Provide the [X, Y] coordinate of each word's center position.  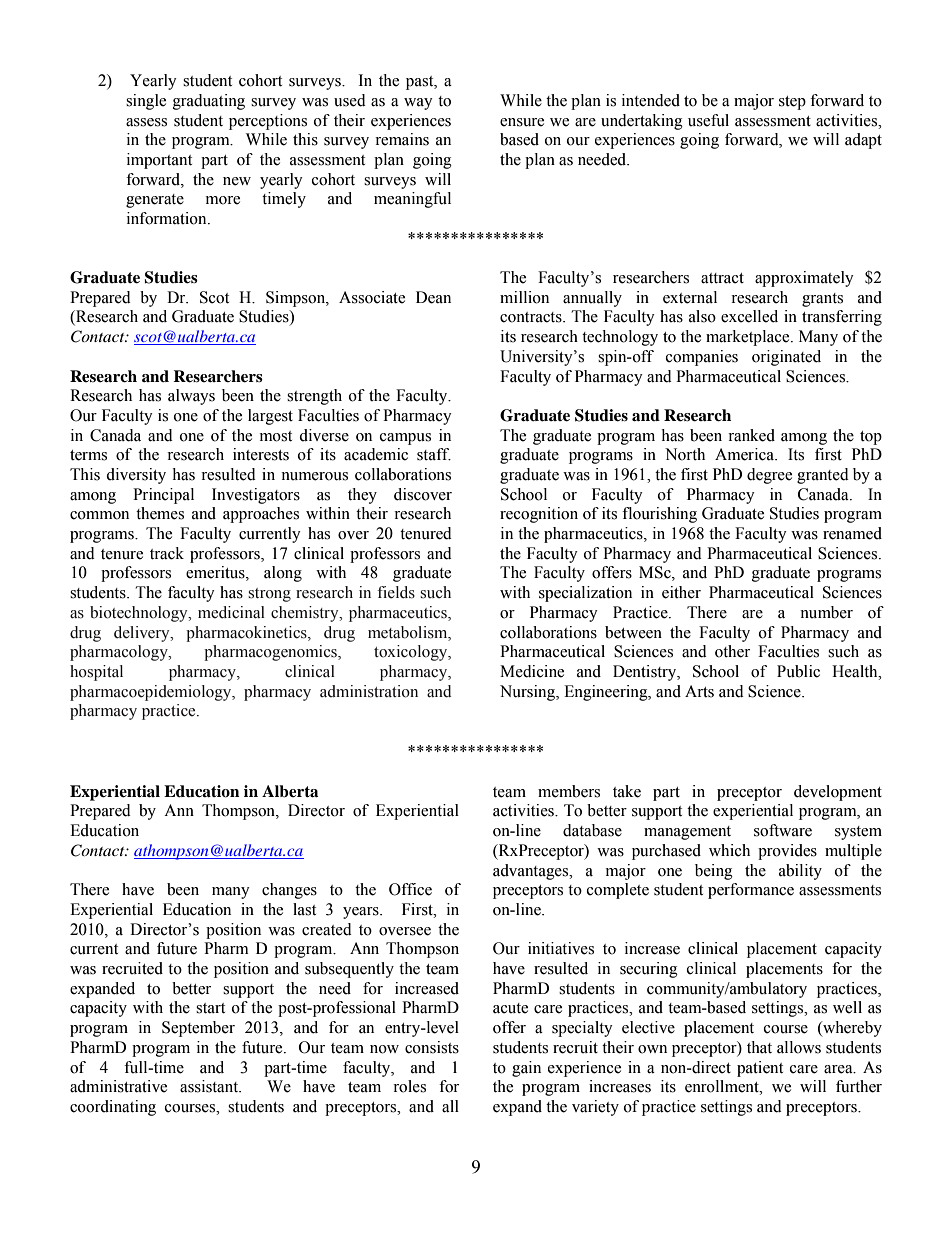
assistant [210, 1086]
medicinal [231, 612]
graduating [209, 102]
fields [396, 592]
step [792, 103]
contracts [532, 317]
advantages [532, 872]
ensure [522, 122]
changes [289, 891]
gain [526, 1069]
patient [760, 1069]
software [783, 830]
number [826, 612]
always [191, 397]
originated [786, 358]
